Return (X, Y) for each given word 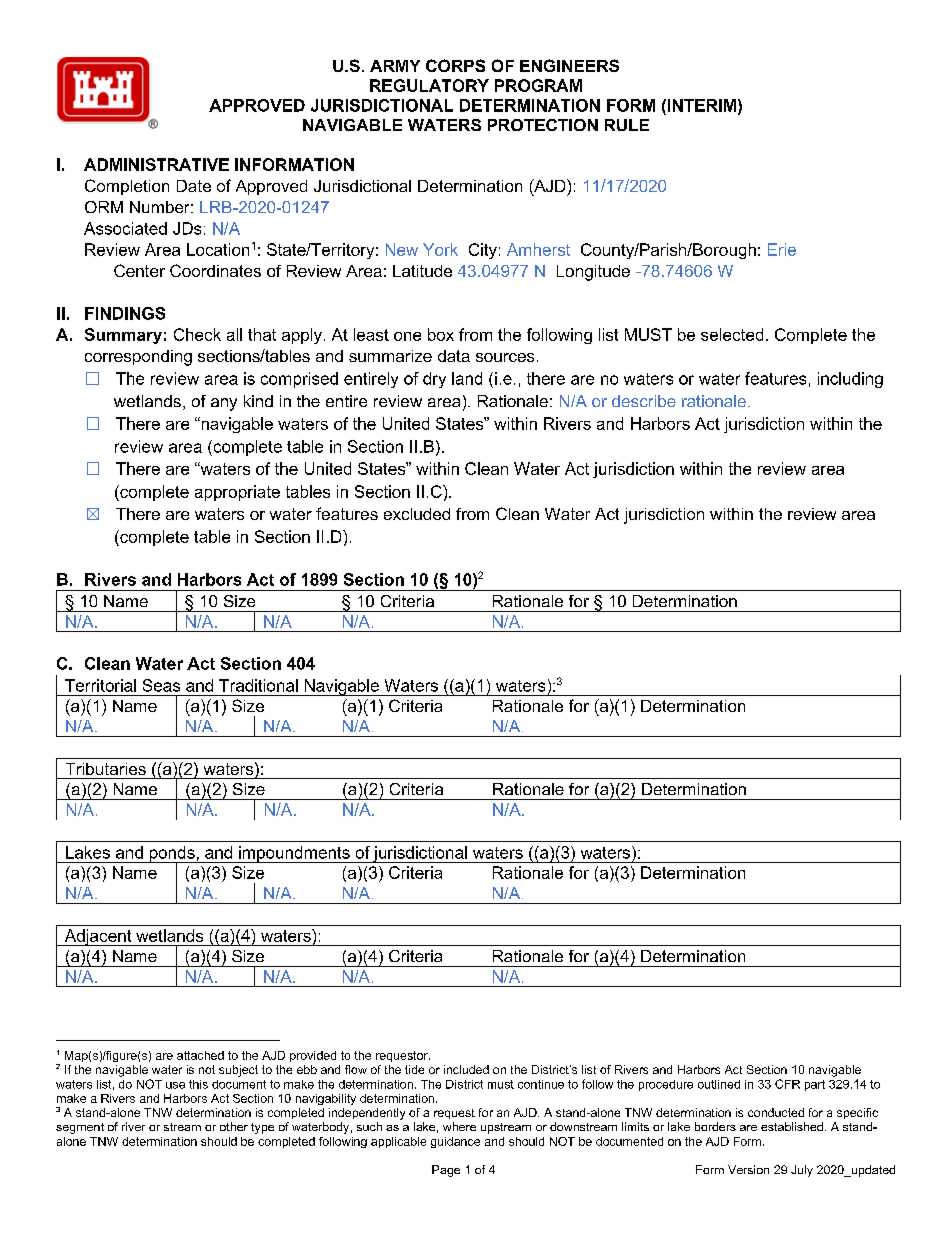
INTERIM (700, 105)
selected (732, 334)
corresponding (138, 358)
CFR (787, 1084)
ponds (172, 855)
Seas (161, 685)
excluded (417, 514)
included (466, 1069)
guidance (455, 1142)
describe (644, 401)
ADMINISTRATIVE (156, 164)
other (234, 1126)
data (454, 356)
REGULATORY (429, 85)
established (792, 1126)
